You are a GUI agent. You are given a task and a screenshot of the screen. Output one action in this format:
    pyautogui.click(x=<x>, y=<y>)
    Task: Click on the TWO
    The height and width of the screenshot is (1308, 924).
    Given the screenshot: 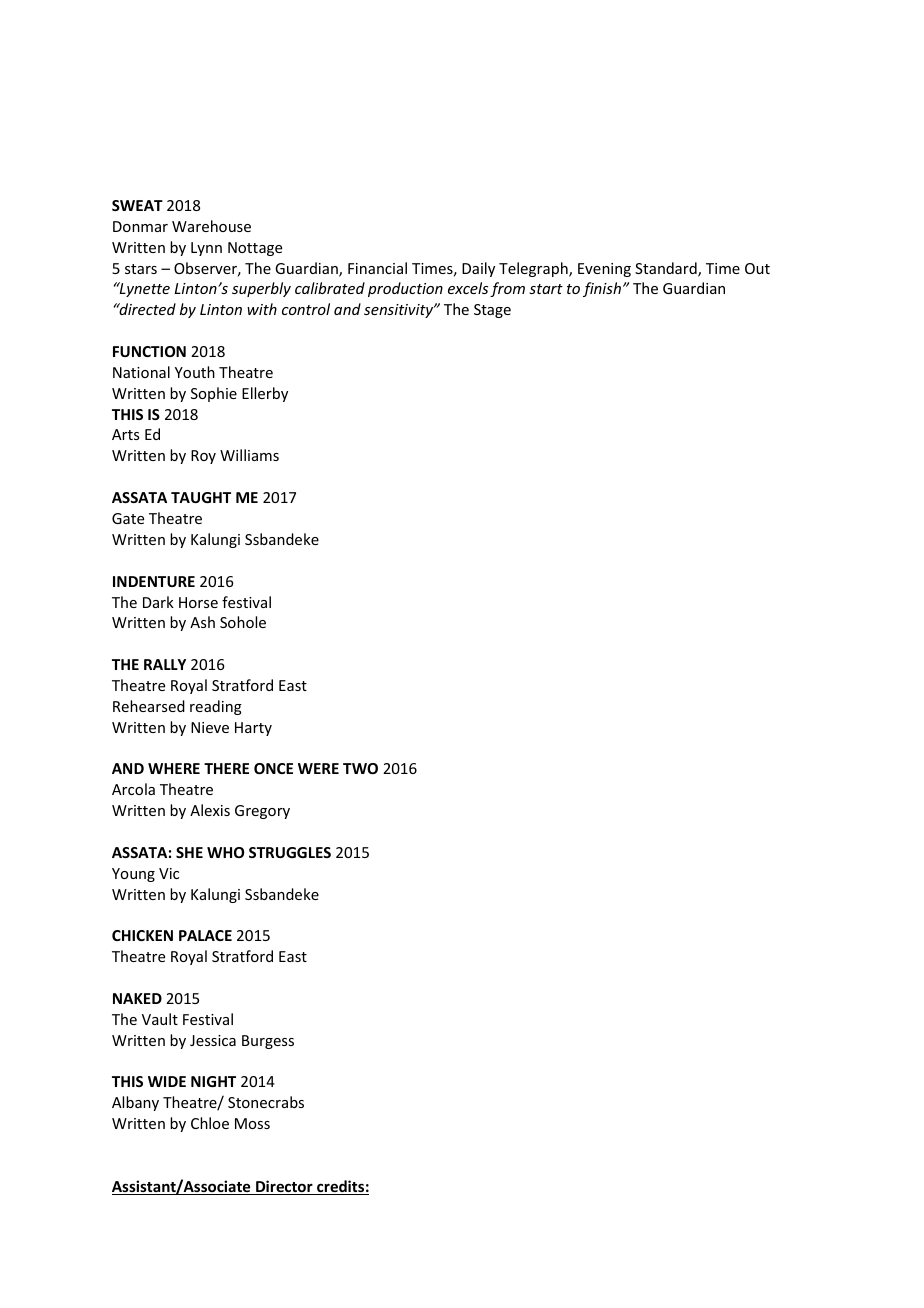 What is the action you would take?
    pyautogui.click(x=360, y=768)
